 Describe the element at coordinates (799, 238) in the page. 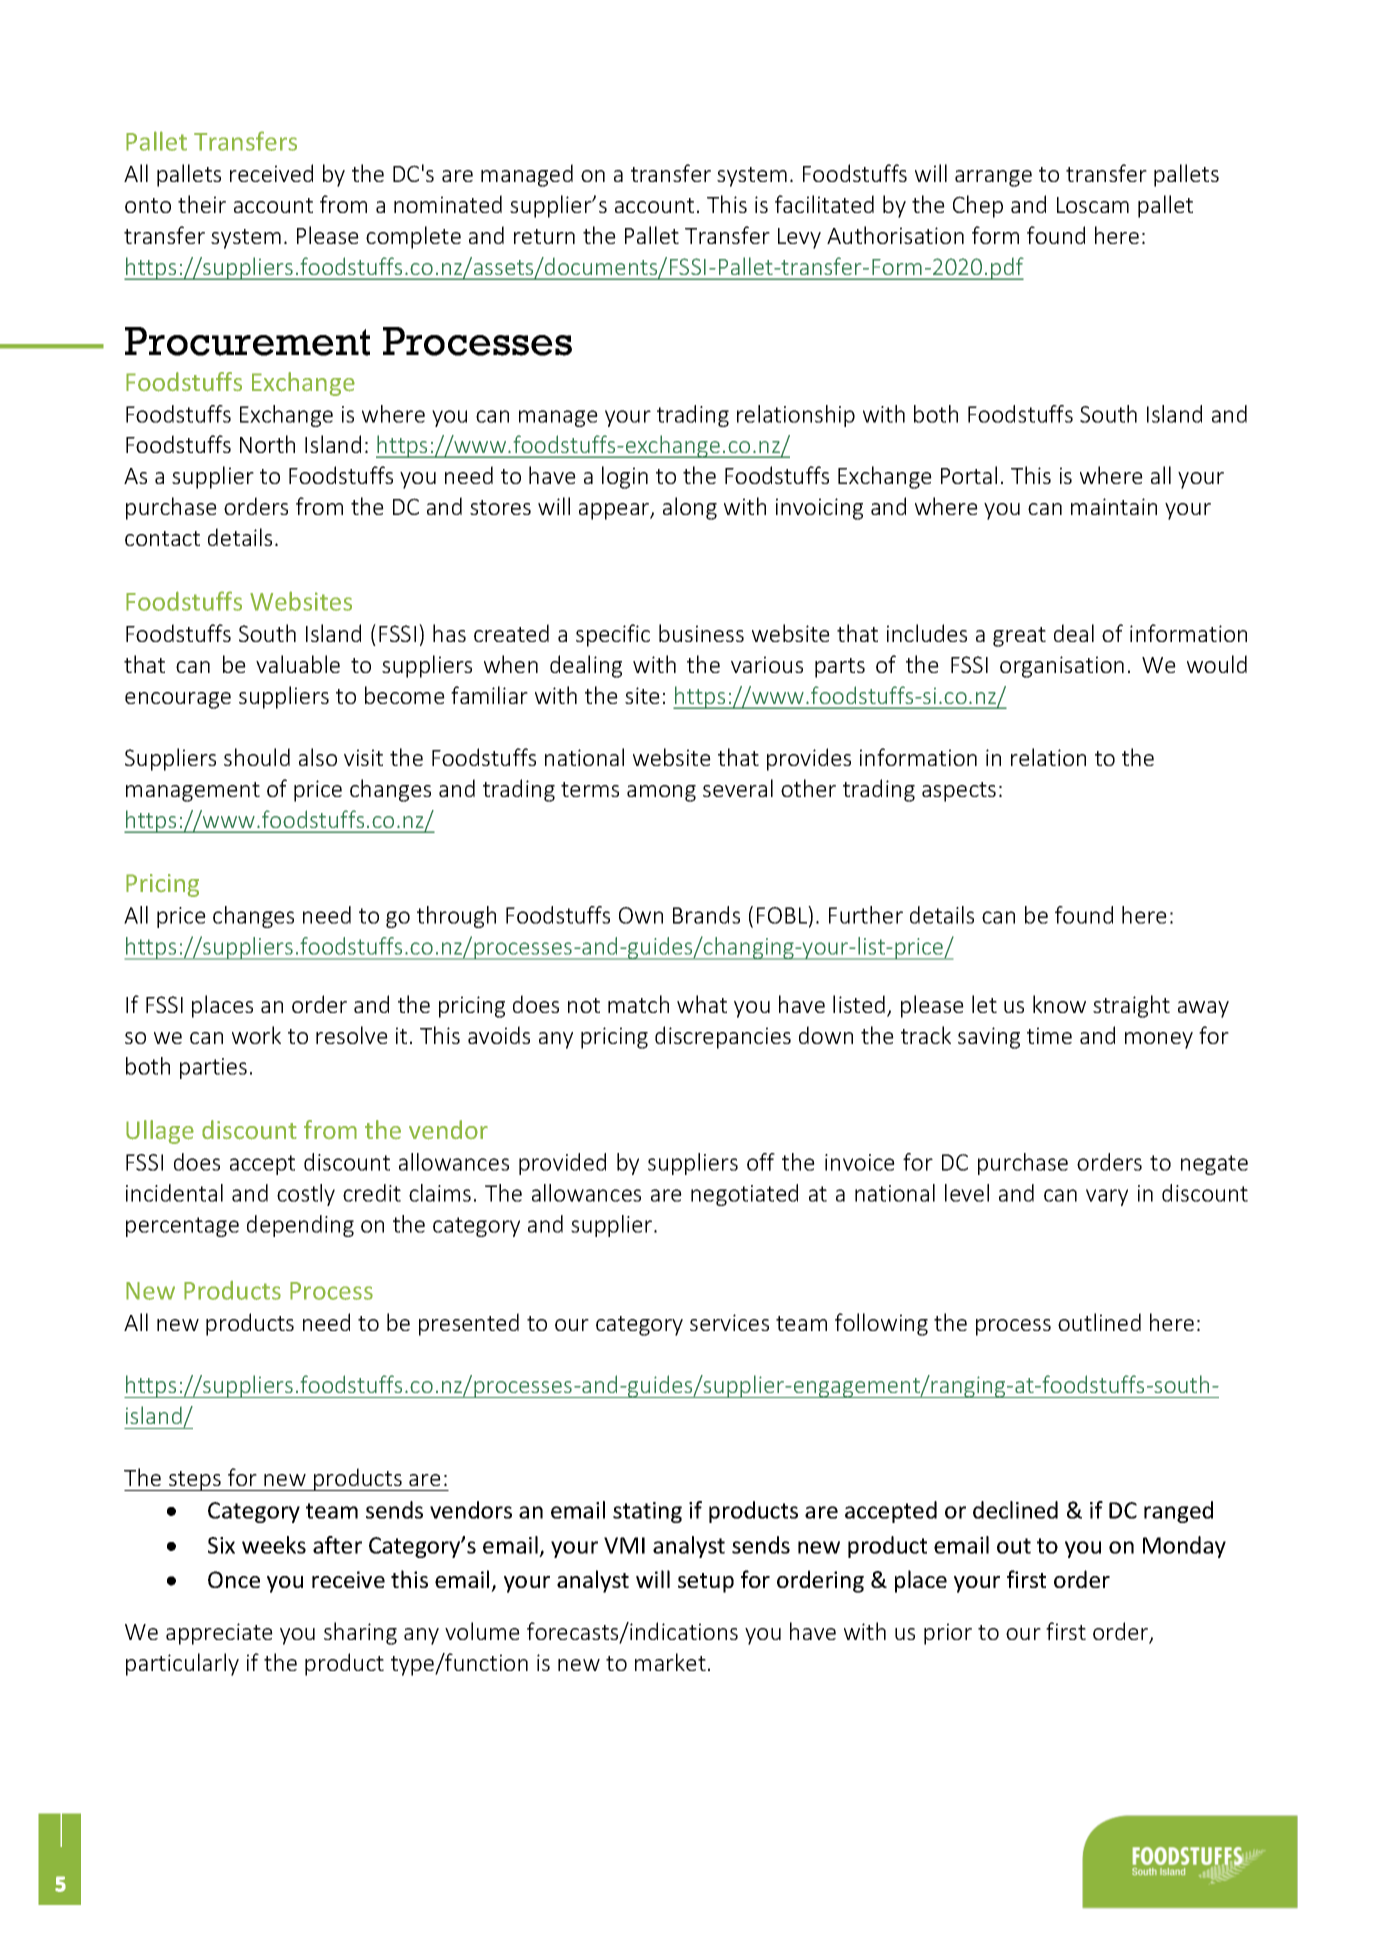

I see `Levy` at that location.
